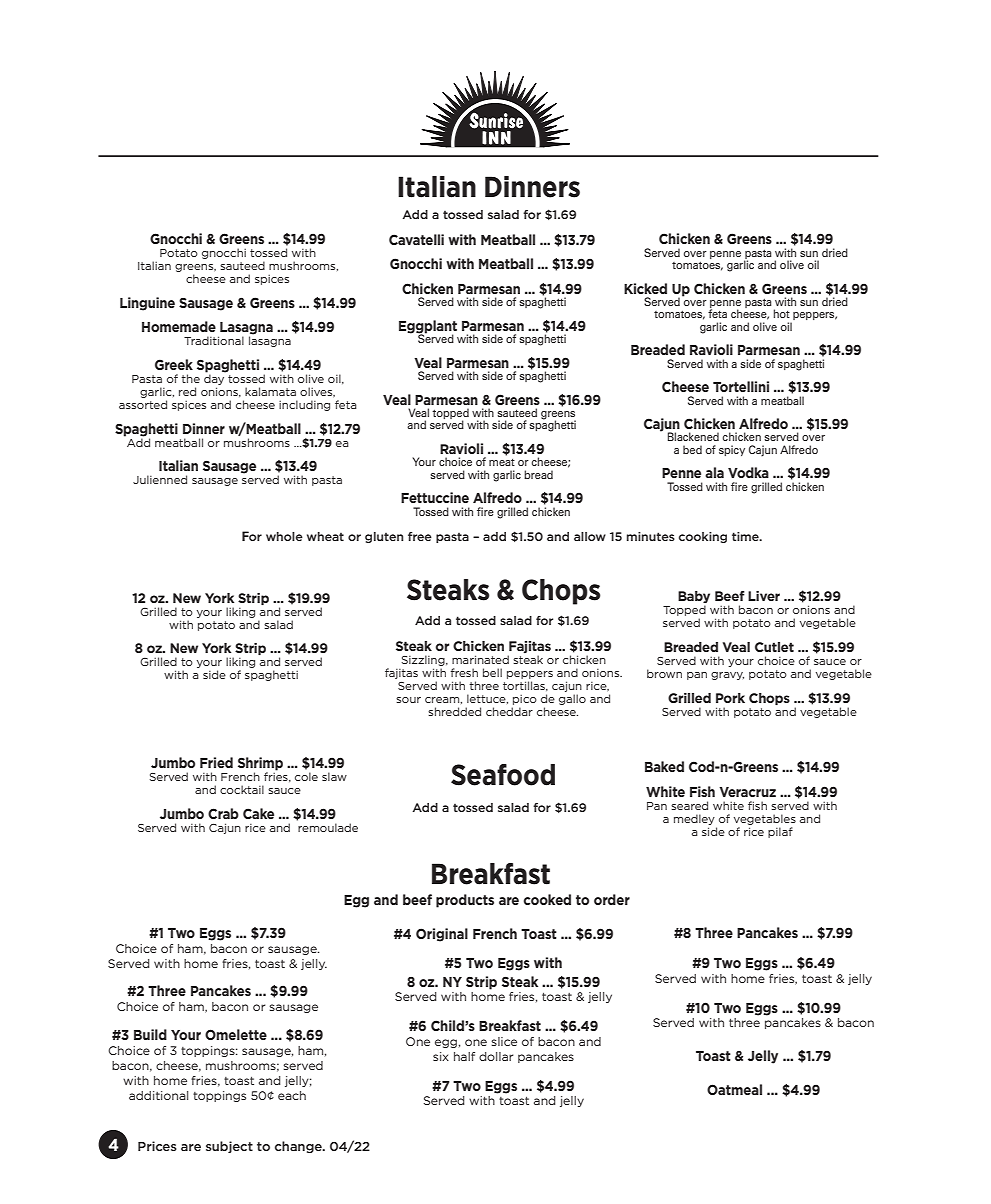 The height and width of the document is (1204, 991). Describe the element at coordinates (692, 449) in the document. I see `bed` at that location.
